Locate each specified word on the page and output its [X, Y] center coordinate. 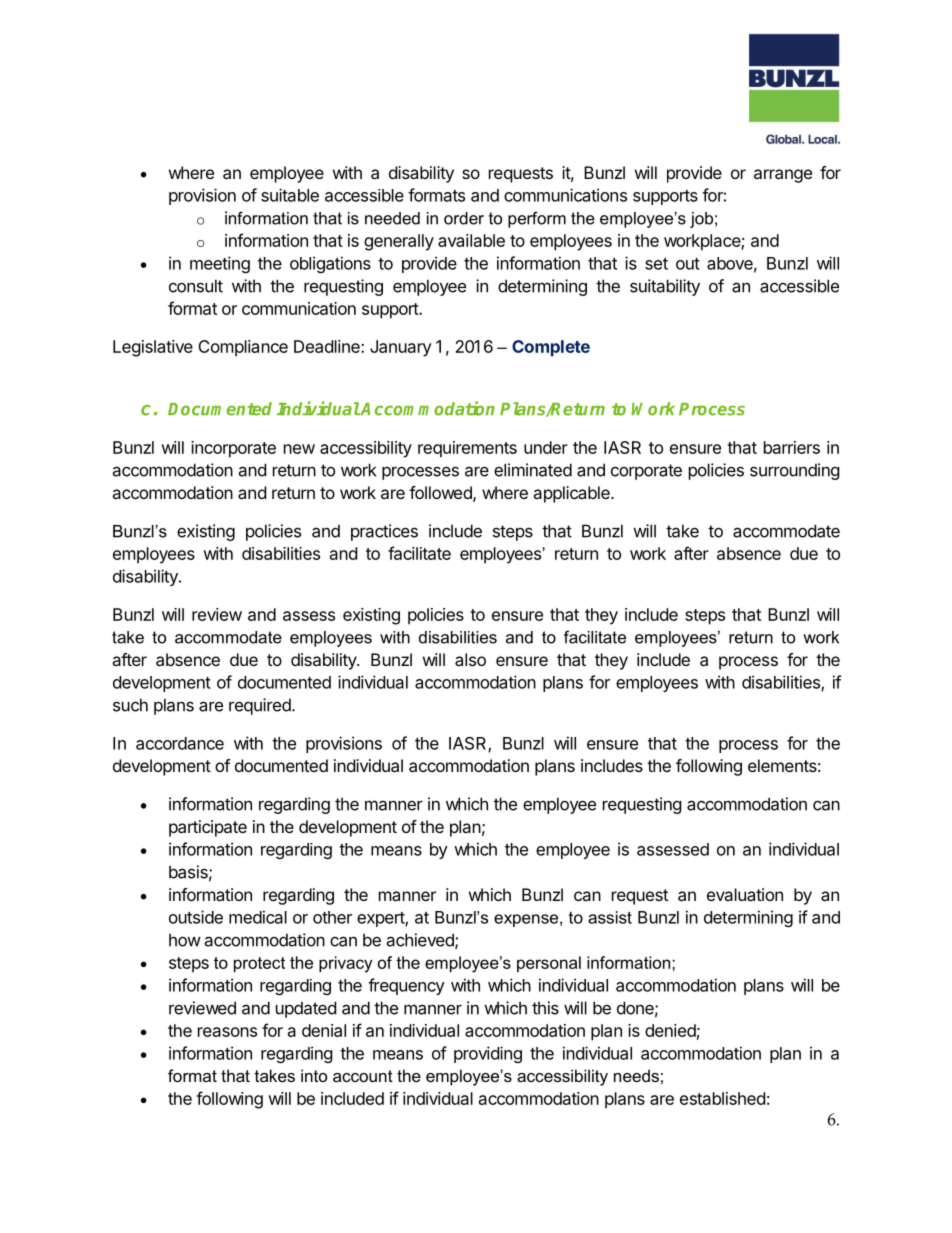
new [299, 449]
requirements [467, 449]
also [470, 659]
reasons [227, 1032]
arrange [783, 176]
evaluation [745, 894]
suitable [290, 195]
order [464, 218]
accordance [180, 743]
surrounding [795, 471]
